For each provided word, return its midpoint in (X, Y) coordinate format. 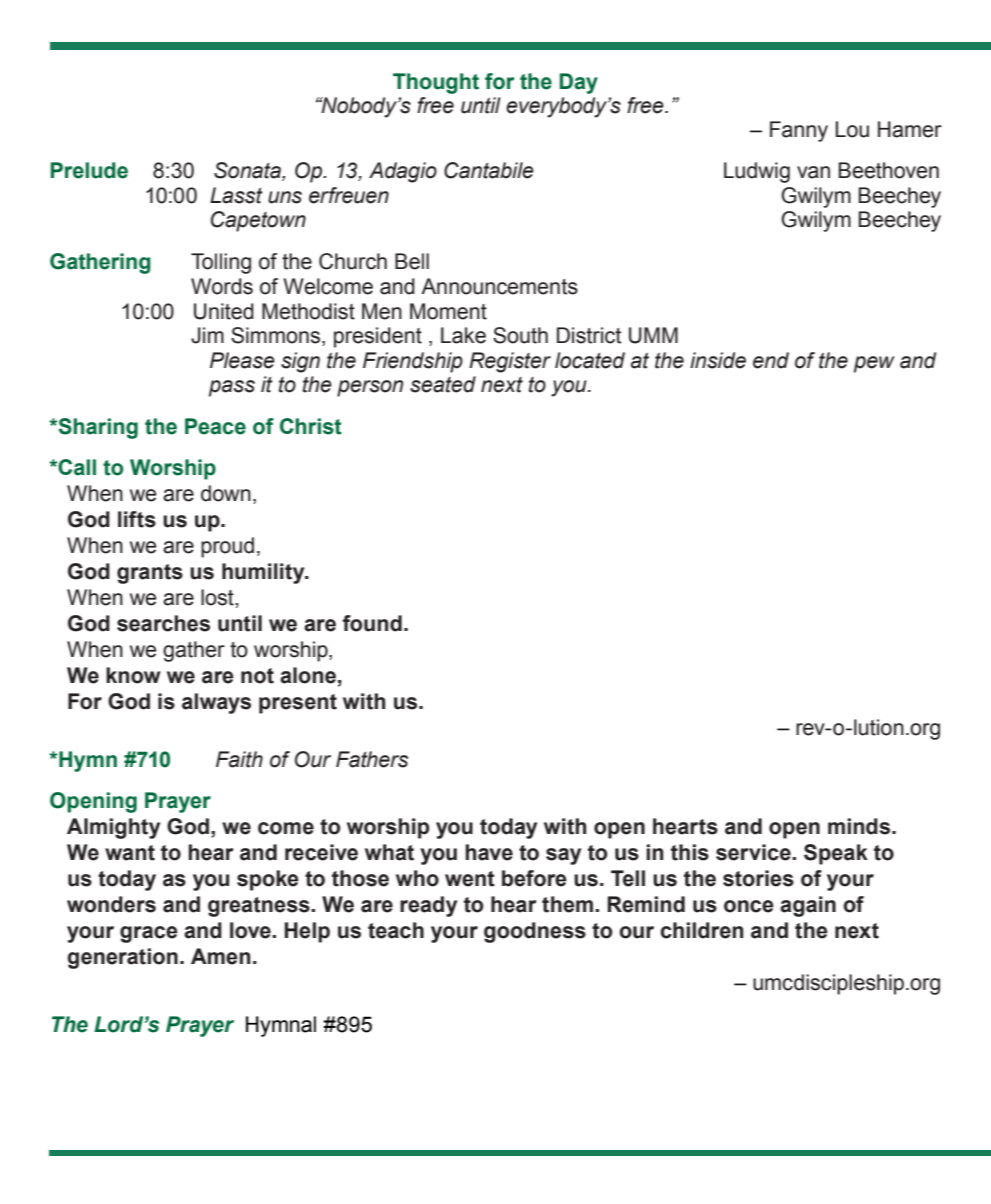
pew (874, 364)
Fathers (372, 759)
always (216, 703)
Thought (436, 83)
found (372, 623)
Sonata (248, 171)
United (224, 311)
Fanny (799, 131)
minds (860, 826)
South (520, 335)
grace (149, 934)
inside (718, 360)
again (808, 906)
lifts (137, 519)
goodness (535, 932)
